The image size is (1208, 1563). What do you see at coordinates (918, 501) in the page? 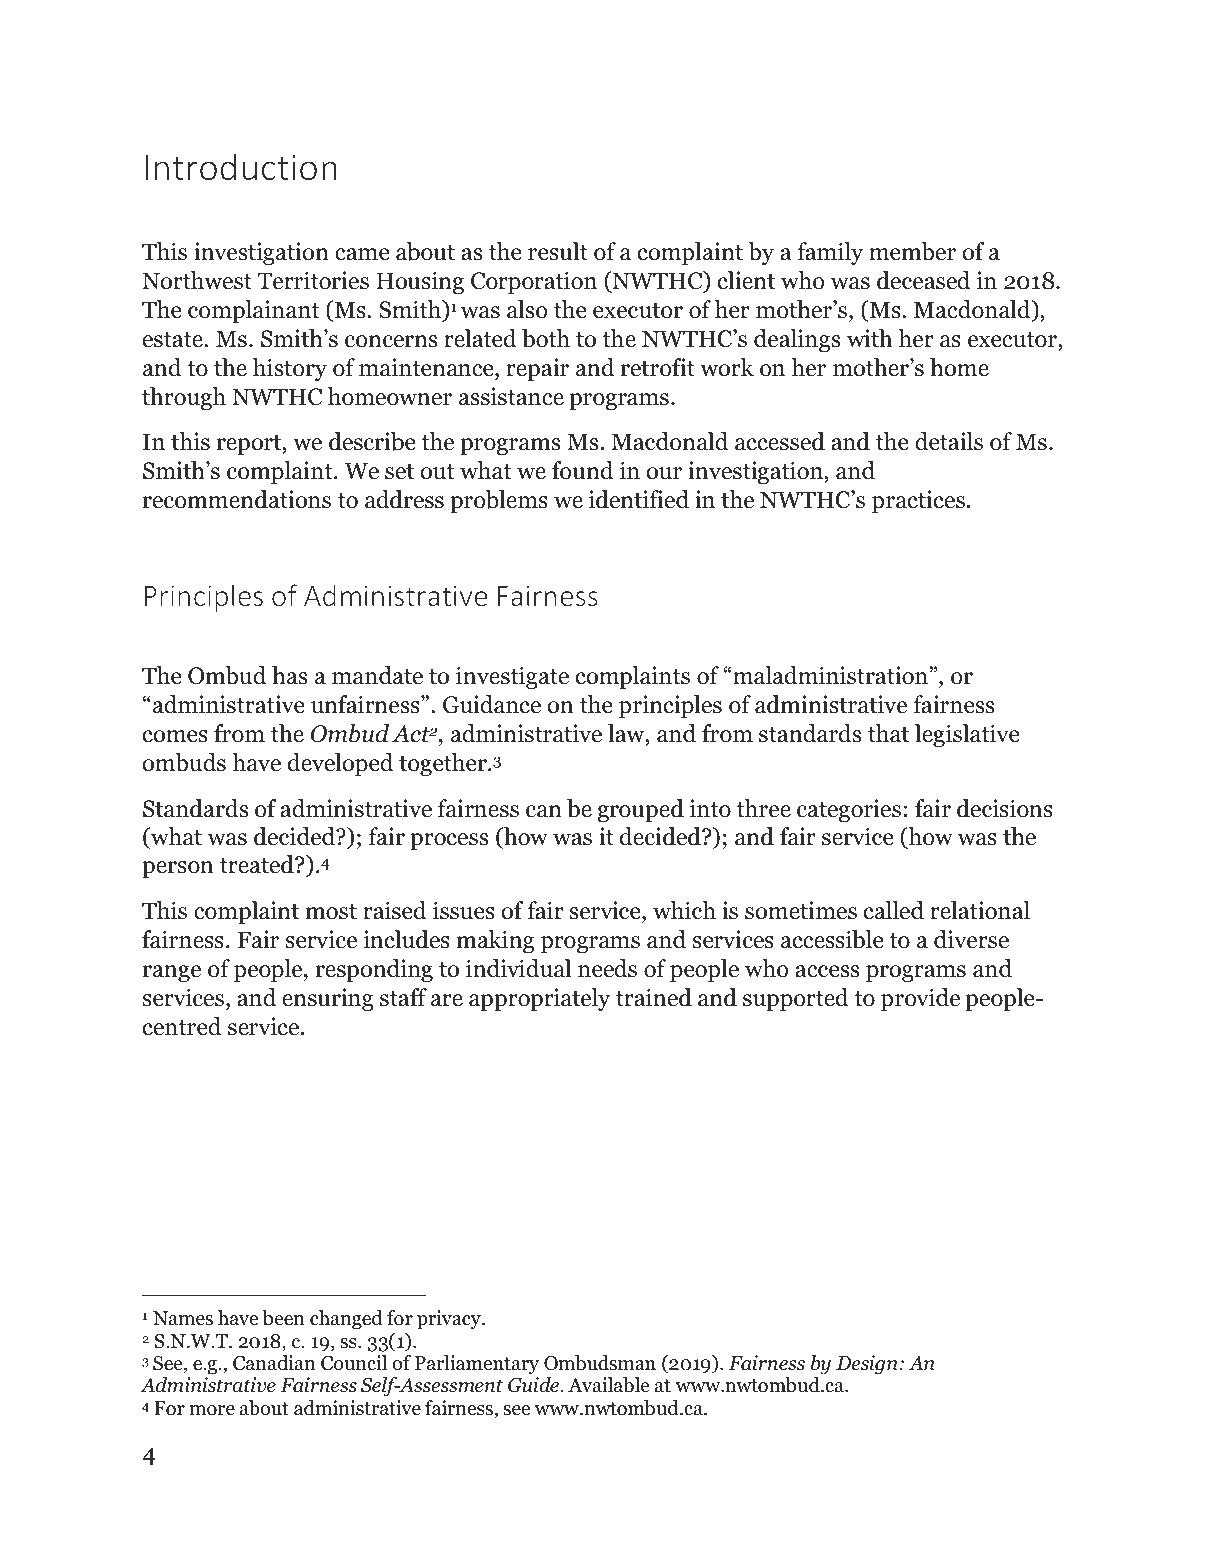
I see `practices` at bounding box center [918, 501].
